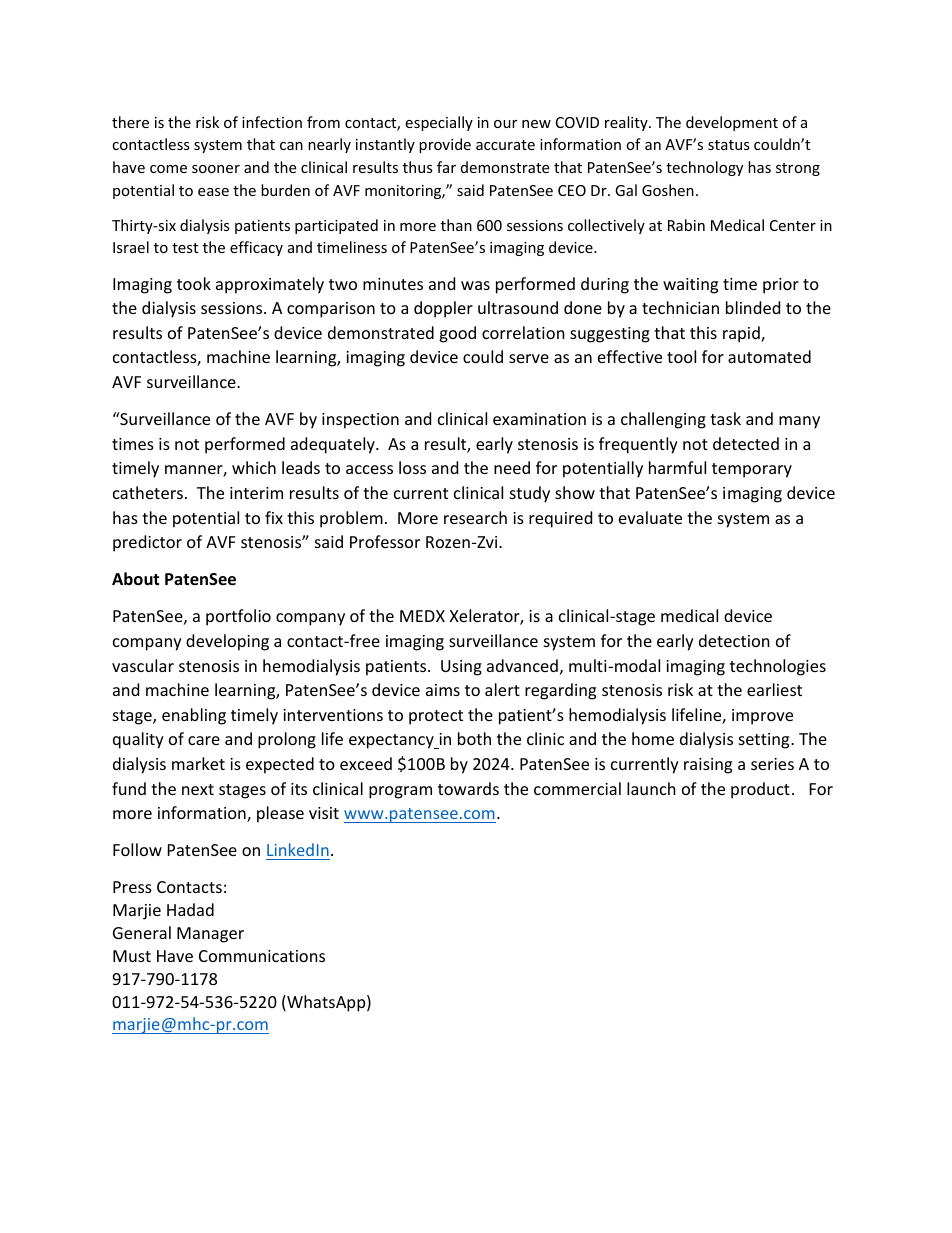 Image resolution: width=952 pixels, height=1233 pixels. Describe the element at coordinates (752, 470) in the screenshot. I see `temporary` at that location.
